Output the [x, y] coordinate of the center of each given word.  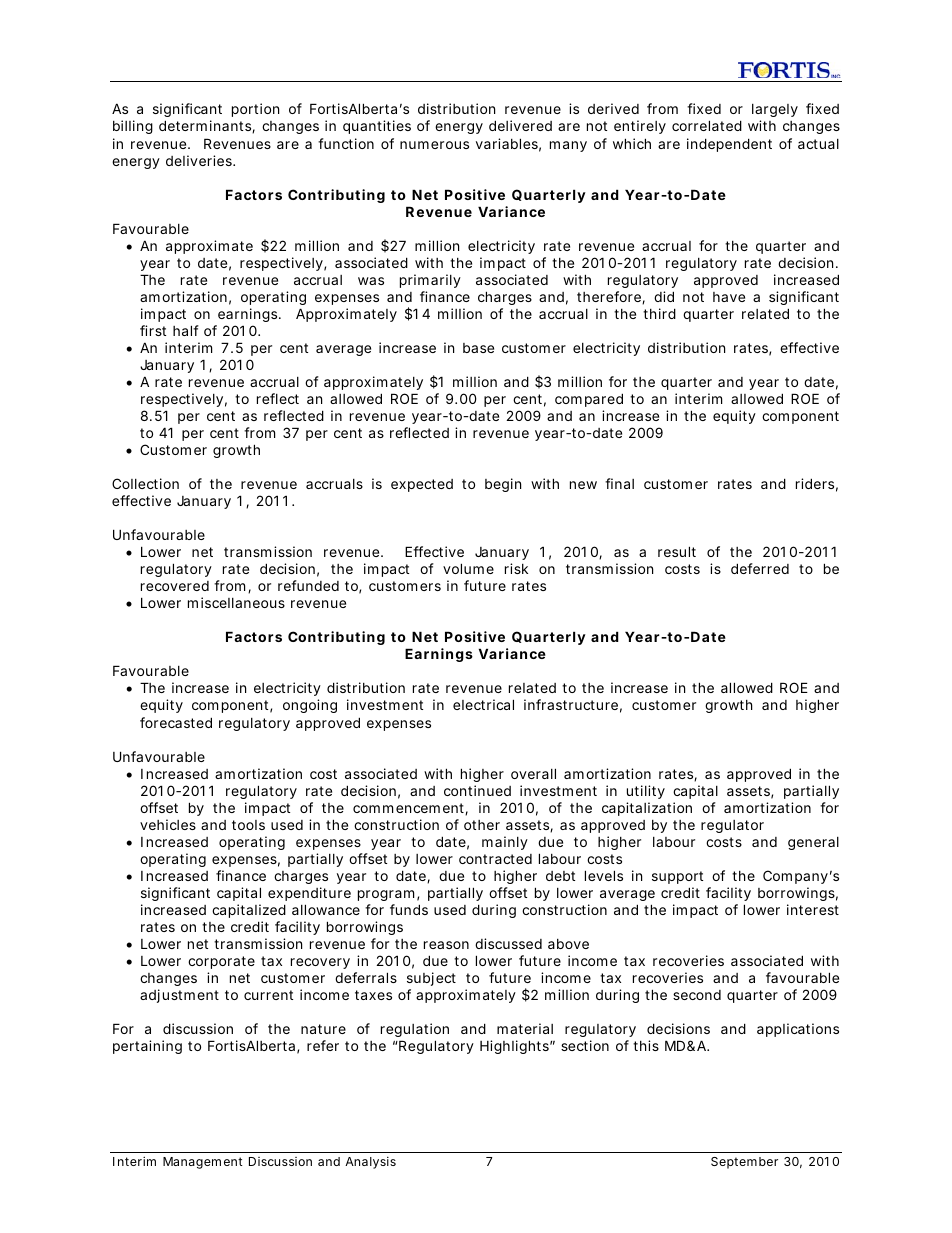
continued [477, 790]
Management [203, 1163]
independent [729, 145]
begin [503, 485]
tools [248, 825]
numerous [434, 145]
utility [646, 792]
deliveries [200, 160]
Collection [145, 483]
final [619, 483]
